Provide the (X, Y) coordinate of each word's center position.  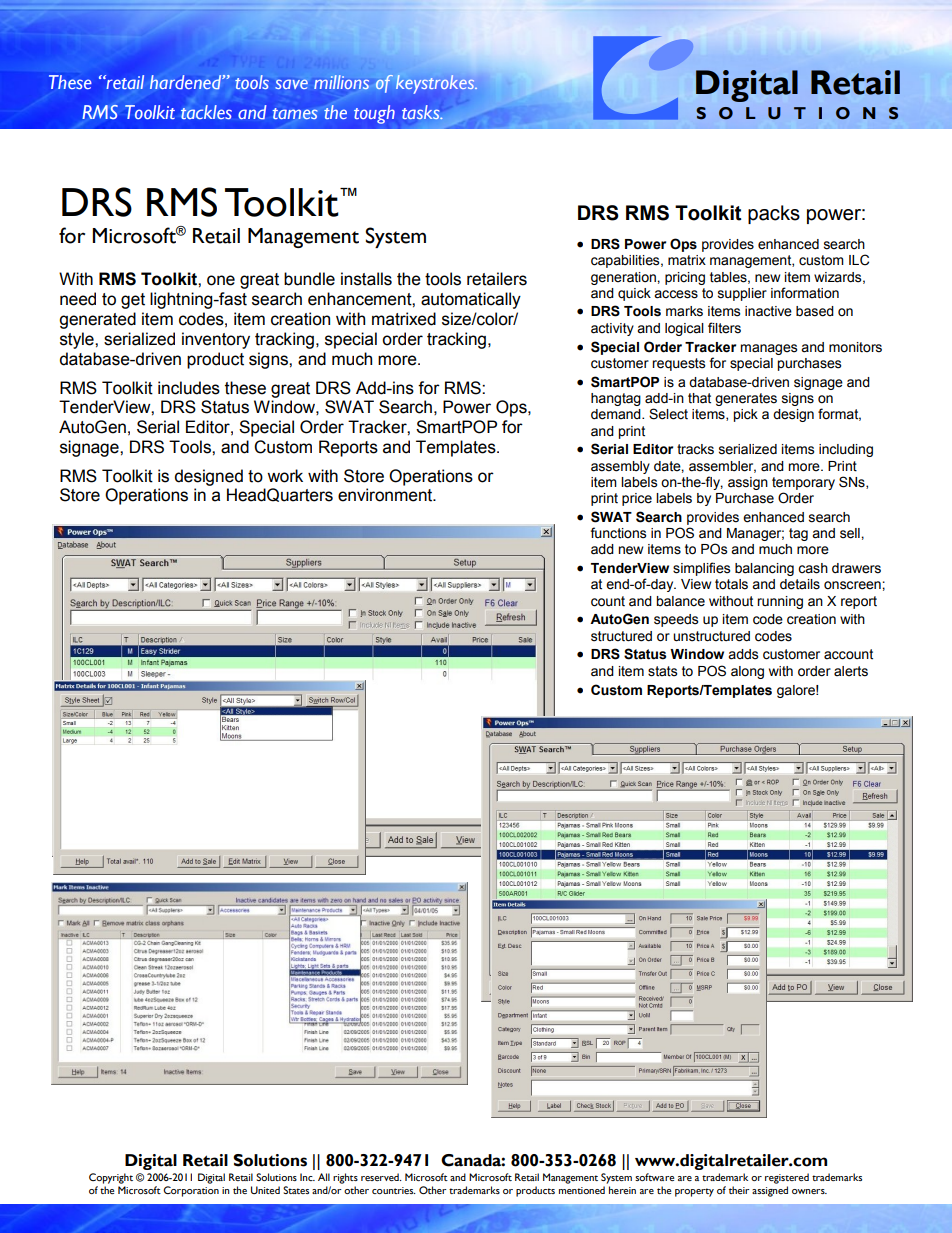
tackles (206, 112)
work (285, 476)
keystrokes (436, 84)
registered (787, 1178)
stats (662, 671)
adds (743, 654)
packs (774, 214)
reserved (381, 1177)
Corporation (191, 1191)
